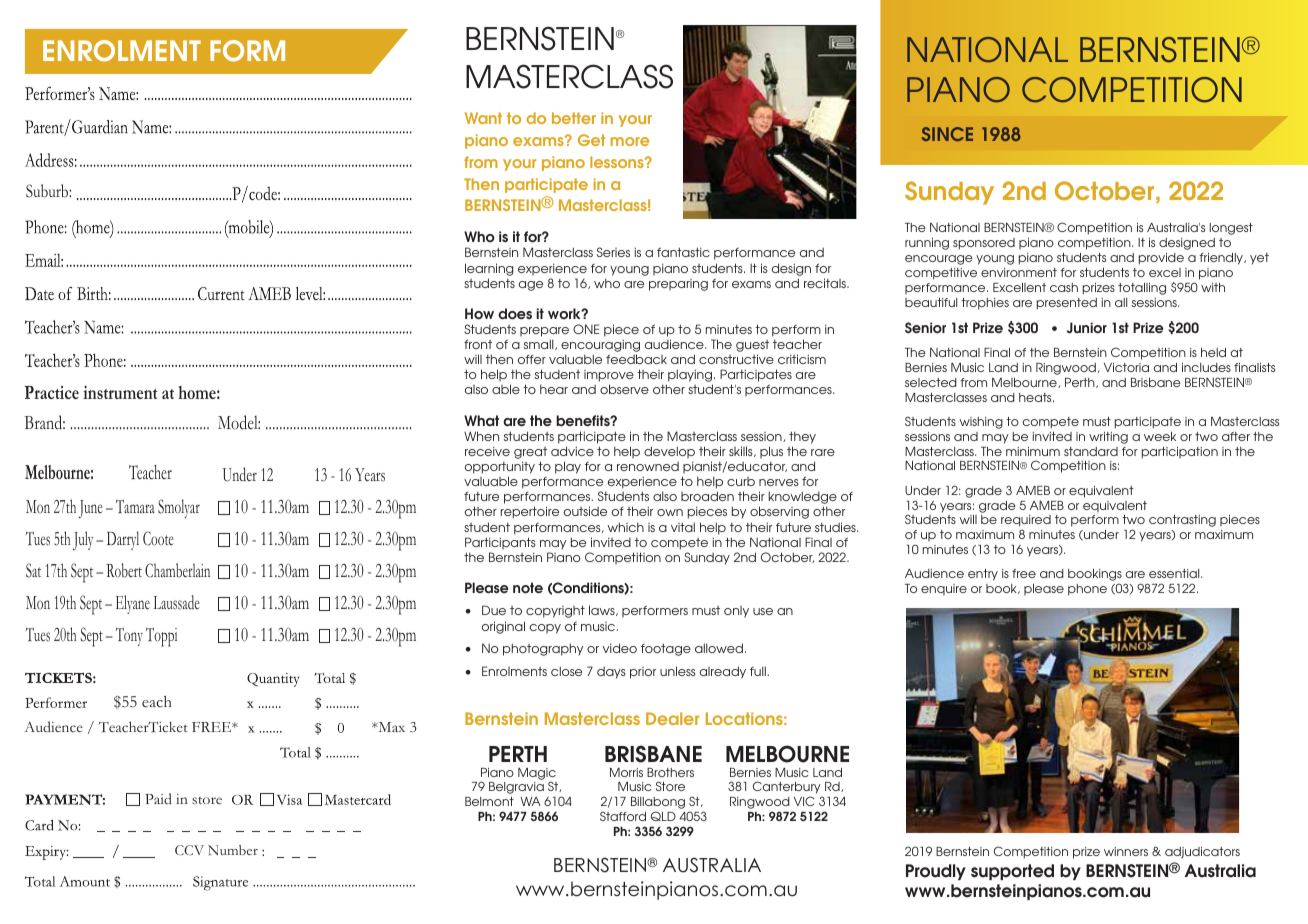  Describe the element at coordinates (120, 392) in the screenshot. I see `instrument` at that location.
